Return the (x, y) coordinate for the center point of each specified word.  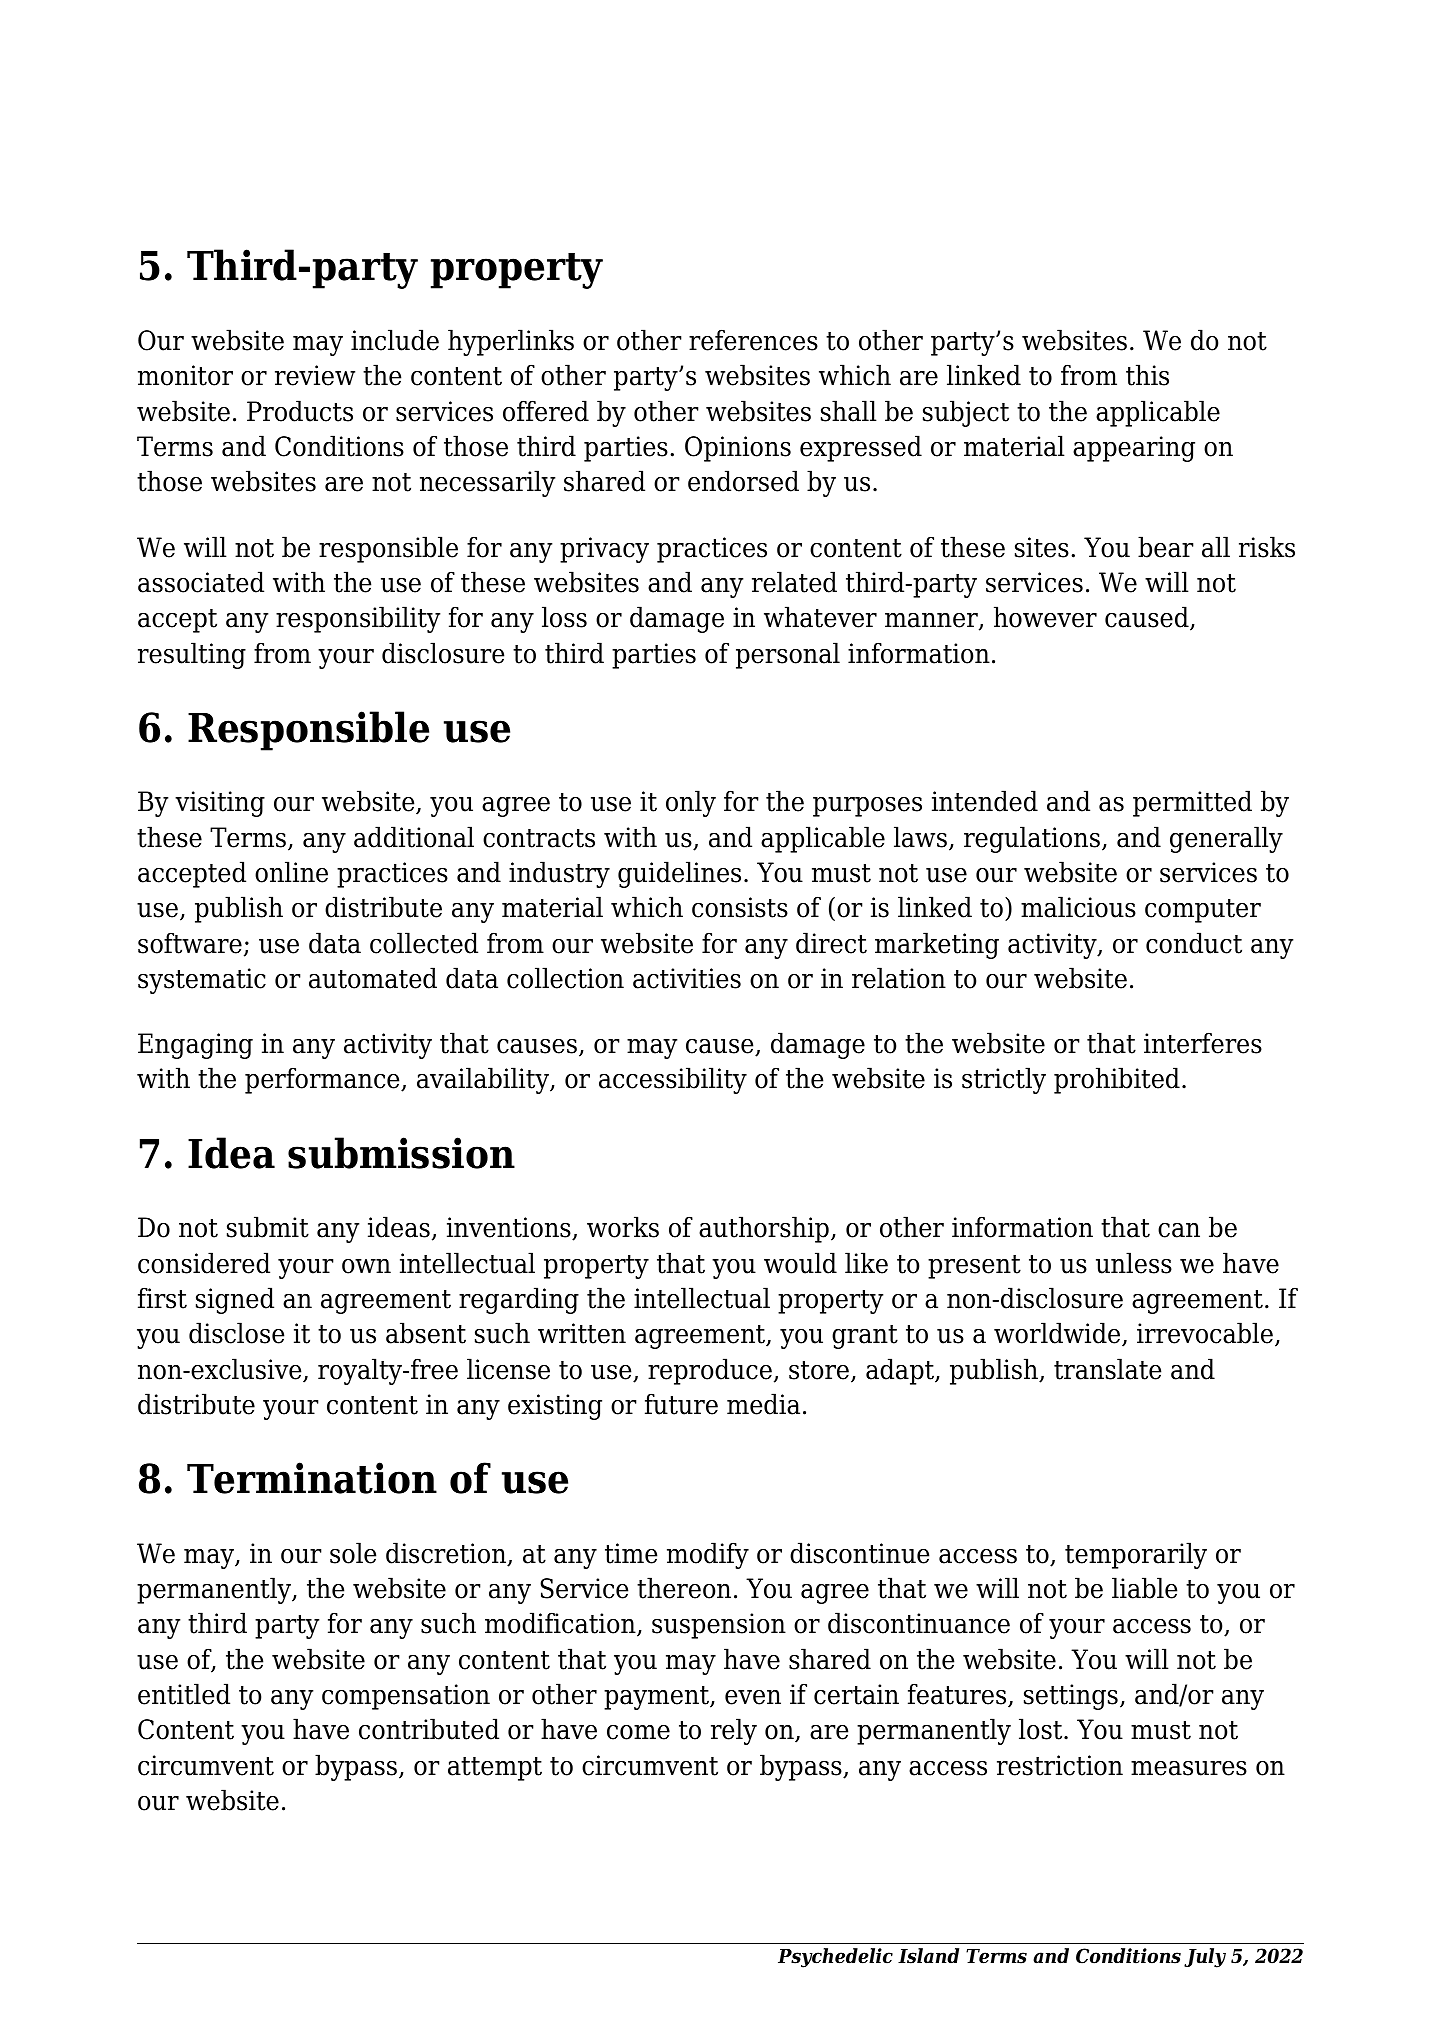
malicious (1078, 907)
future (681, 1404)
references (753, 340)
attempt (495, 1769)
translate (1107, 1369)
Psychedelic (835, 1958)
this (1147, 375)
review (315, 375)
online (291, 872)
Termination (312, 1478)
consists (740, 907)
